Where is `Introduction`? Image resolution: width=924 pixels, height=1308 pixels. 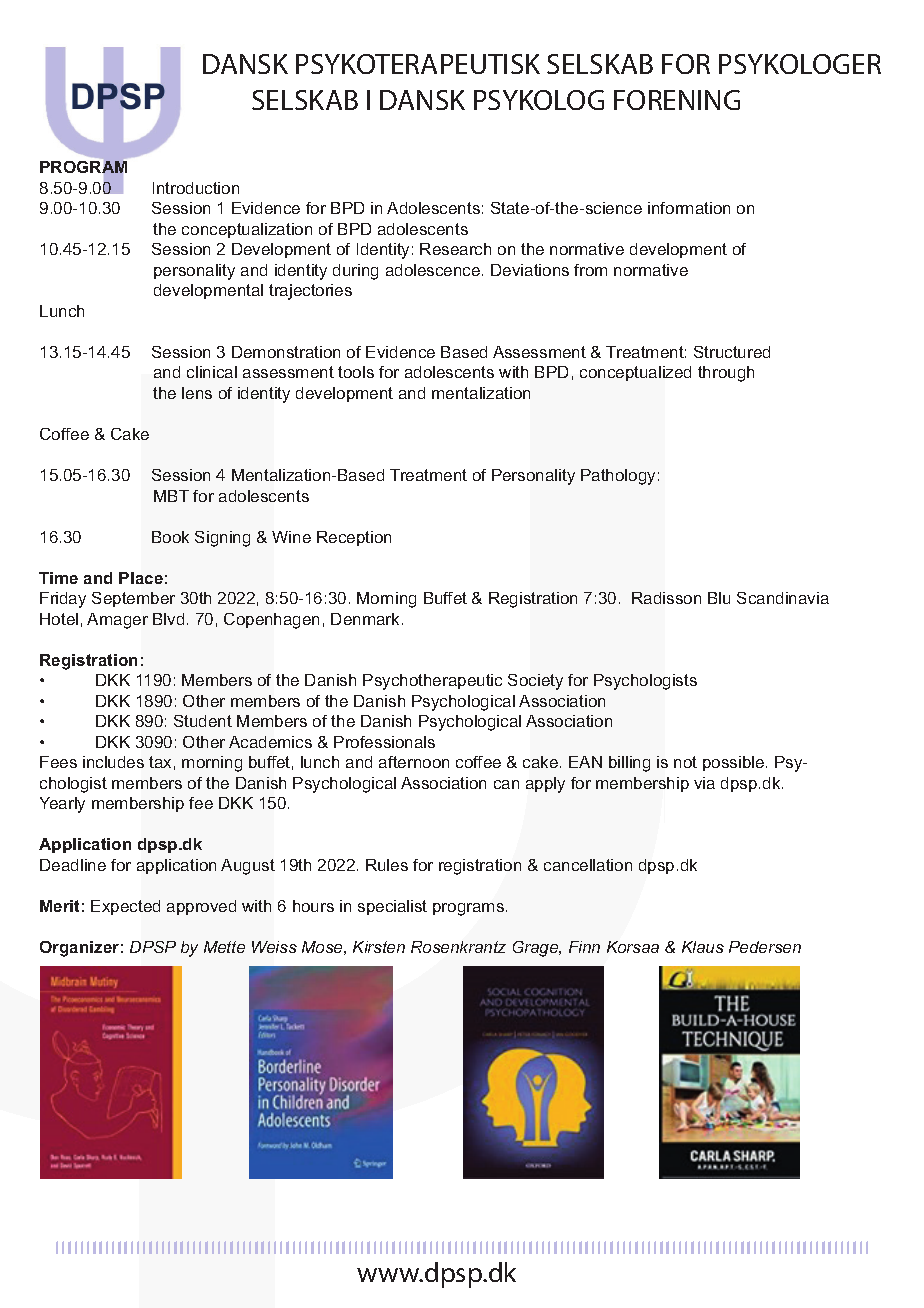
Introduction is located at coordinates (196, 188).
